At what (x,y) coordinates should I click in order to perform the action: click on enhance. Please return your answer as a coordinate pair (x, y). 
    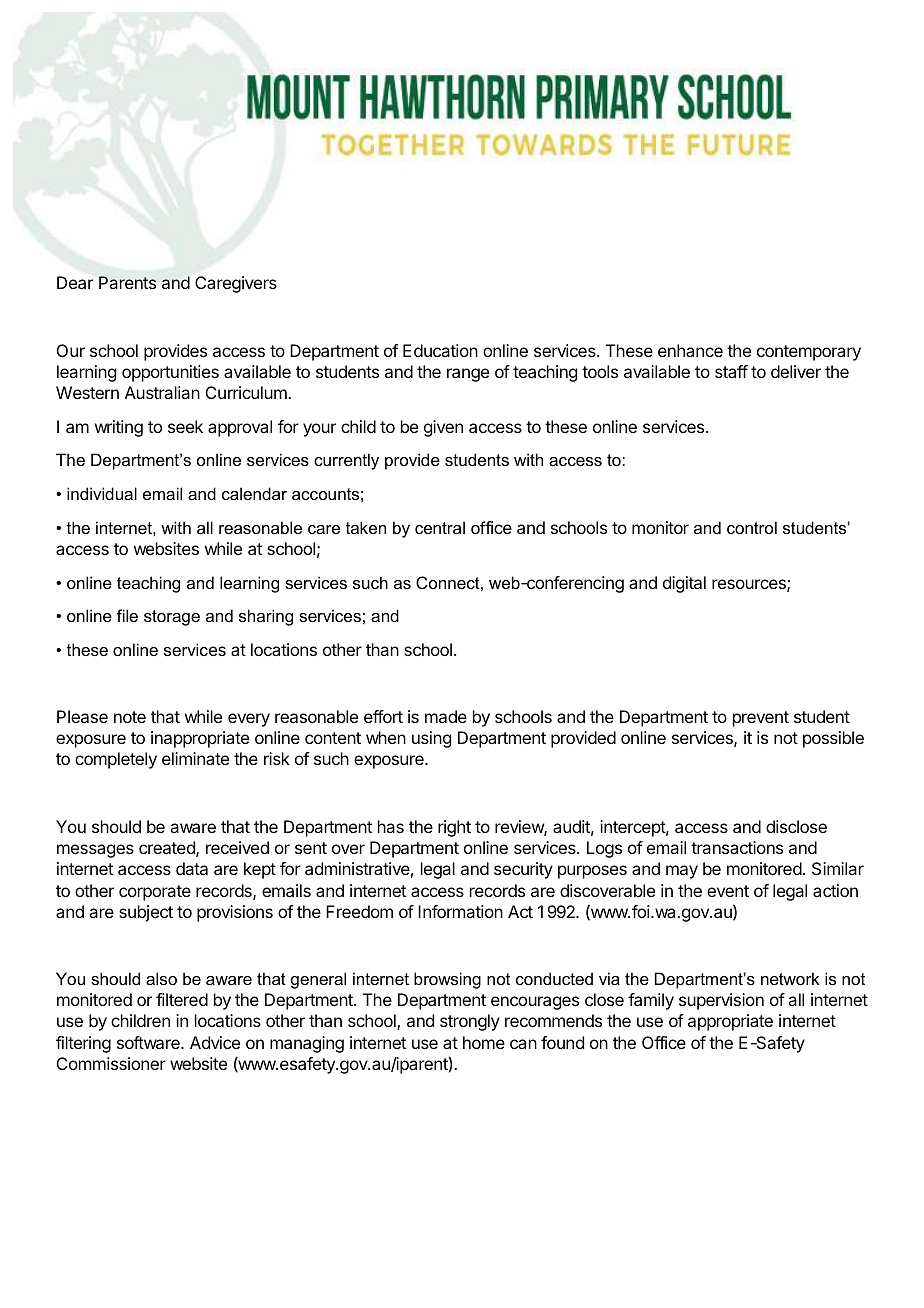
    Looking at the image, I should click on (690, 350).
